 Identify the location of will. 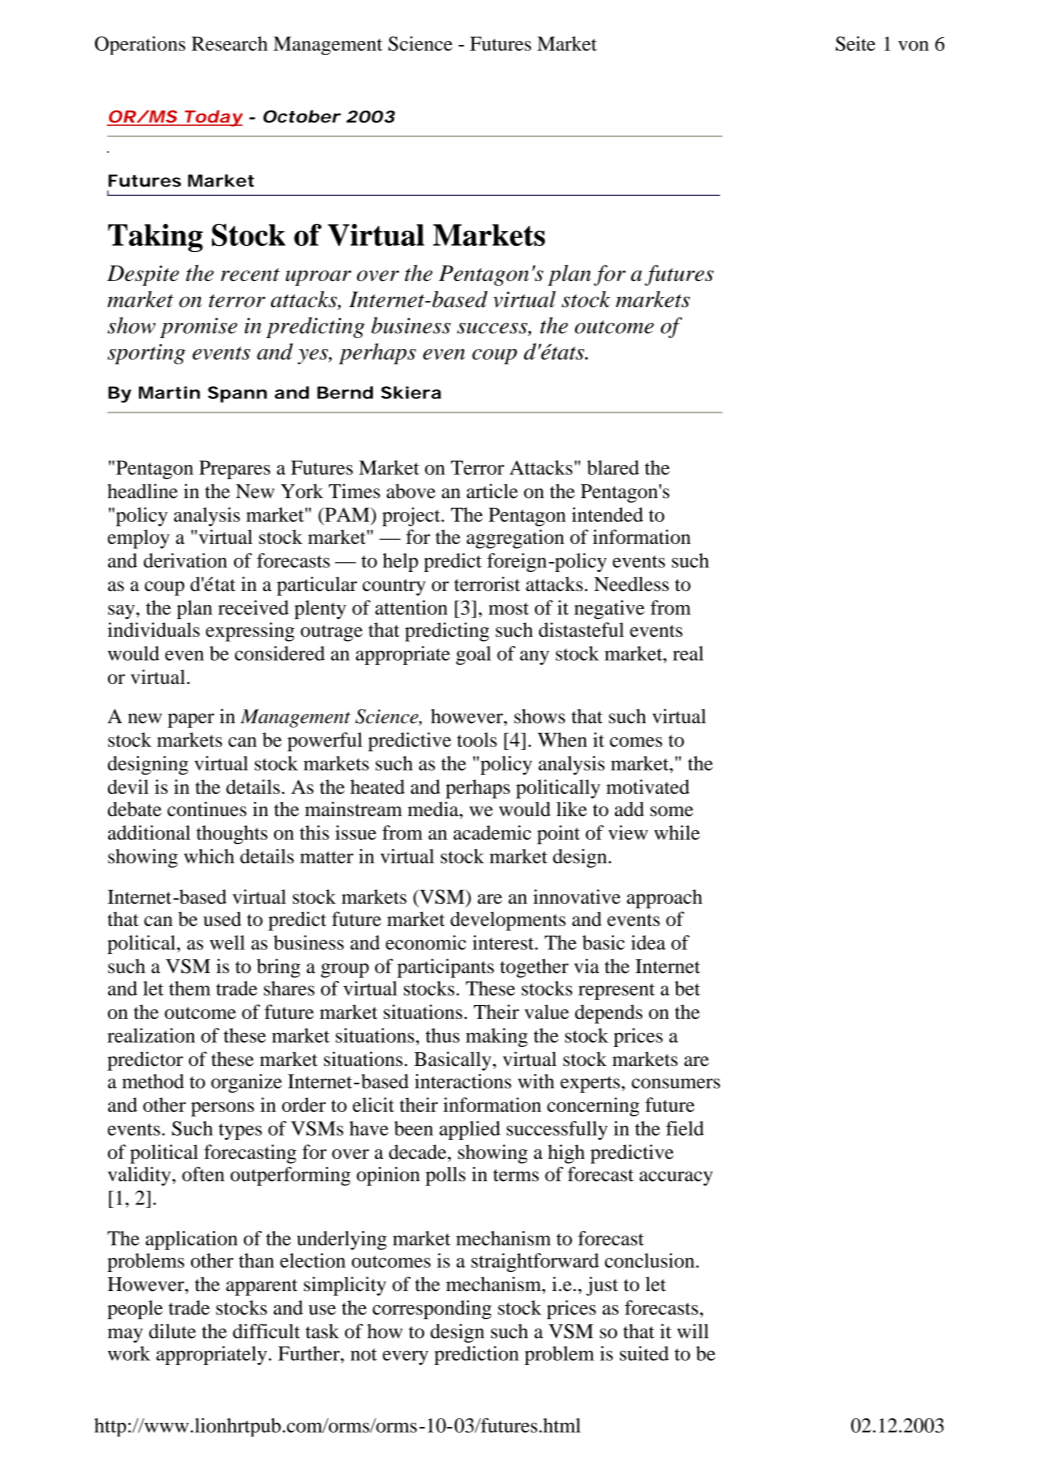
(692, 1331).
